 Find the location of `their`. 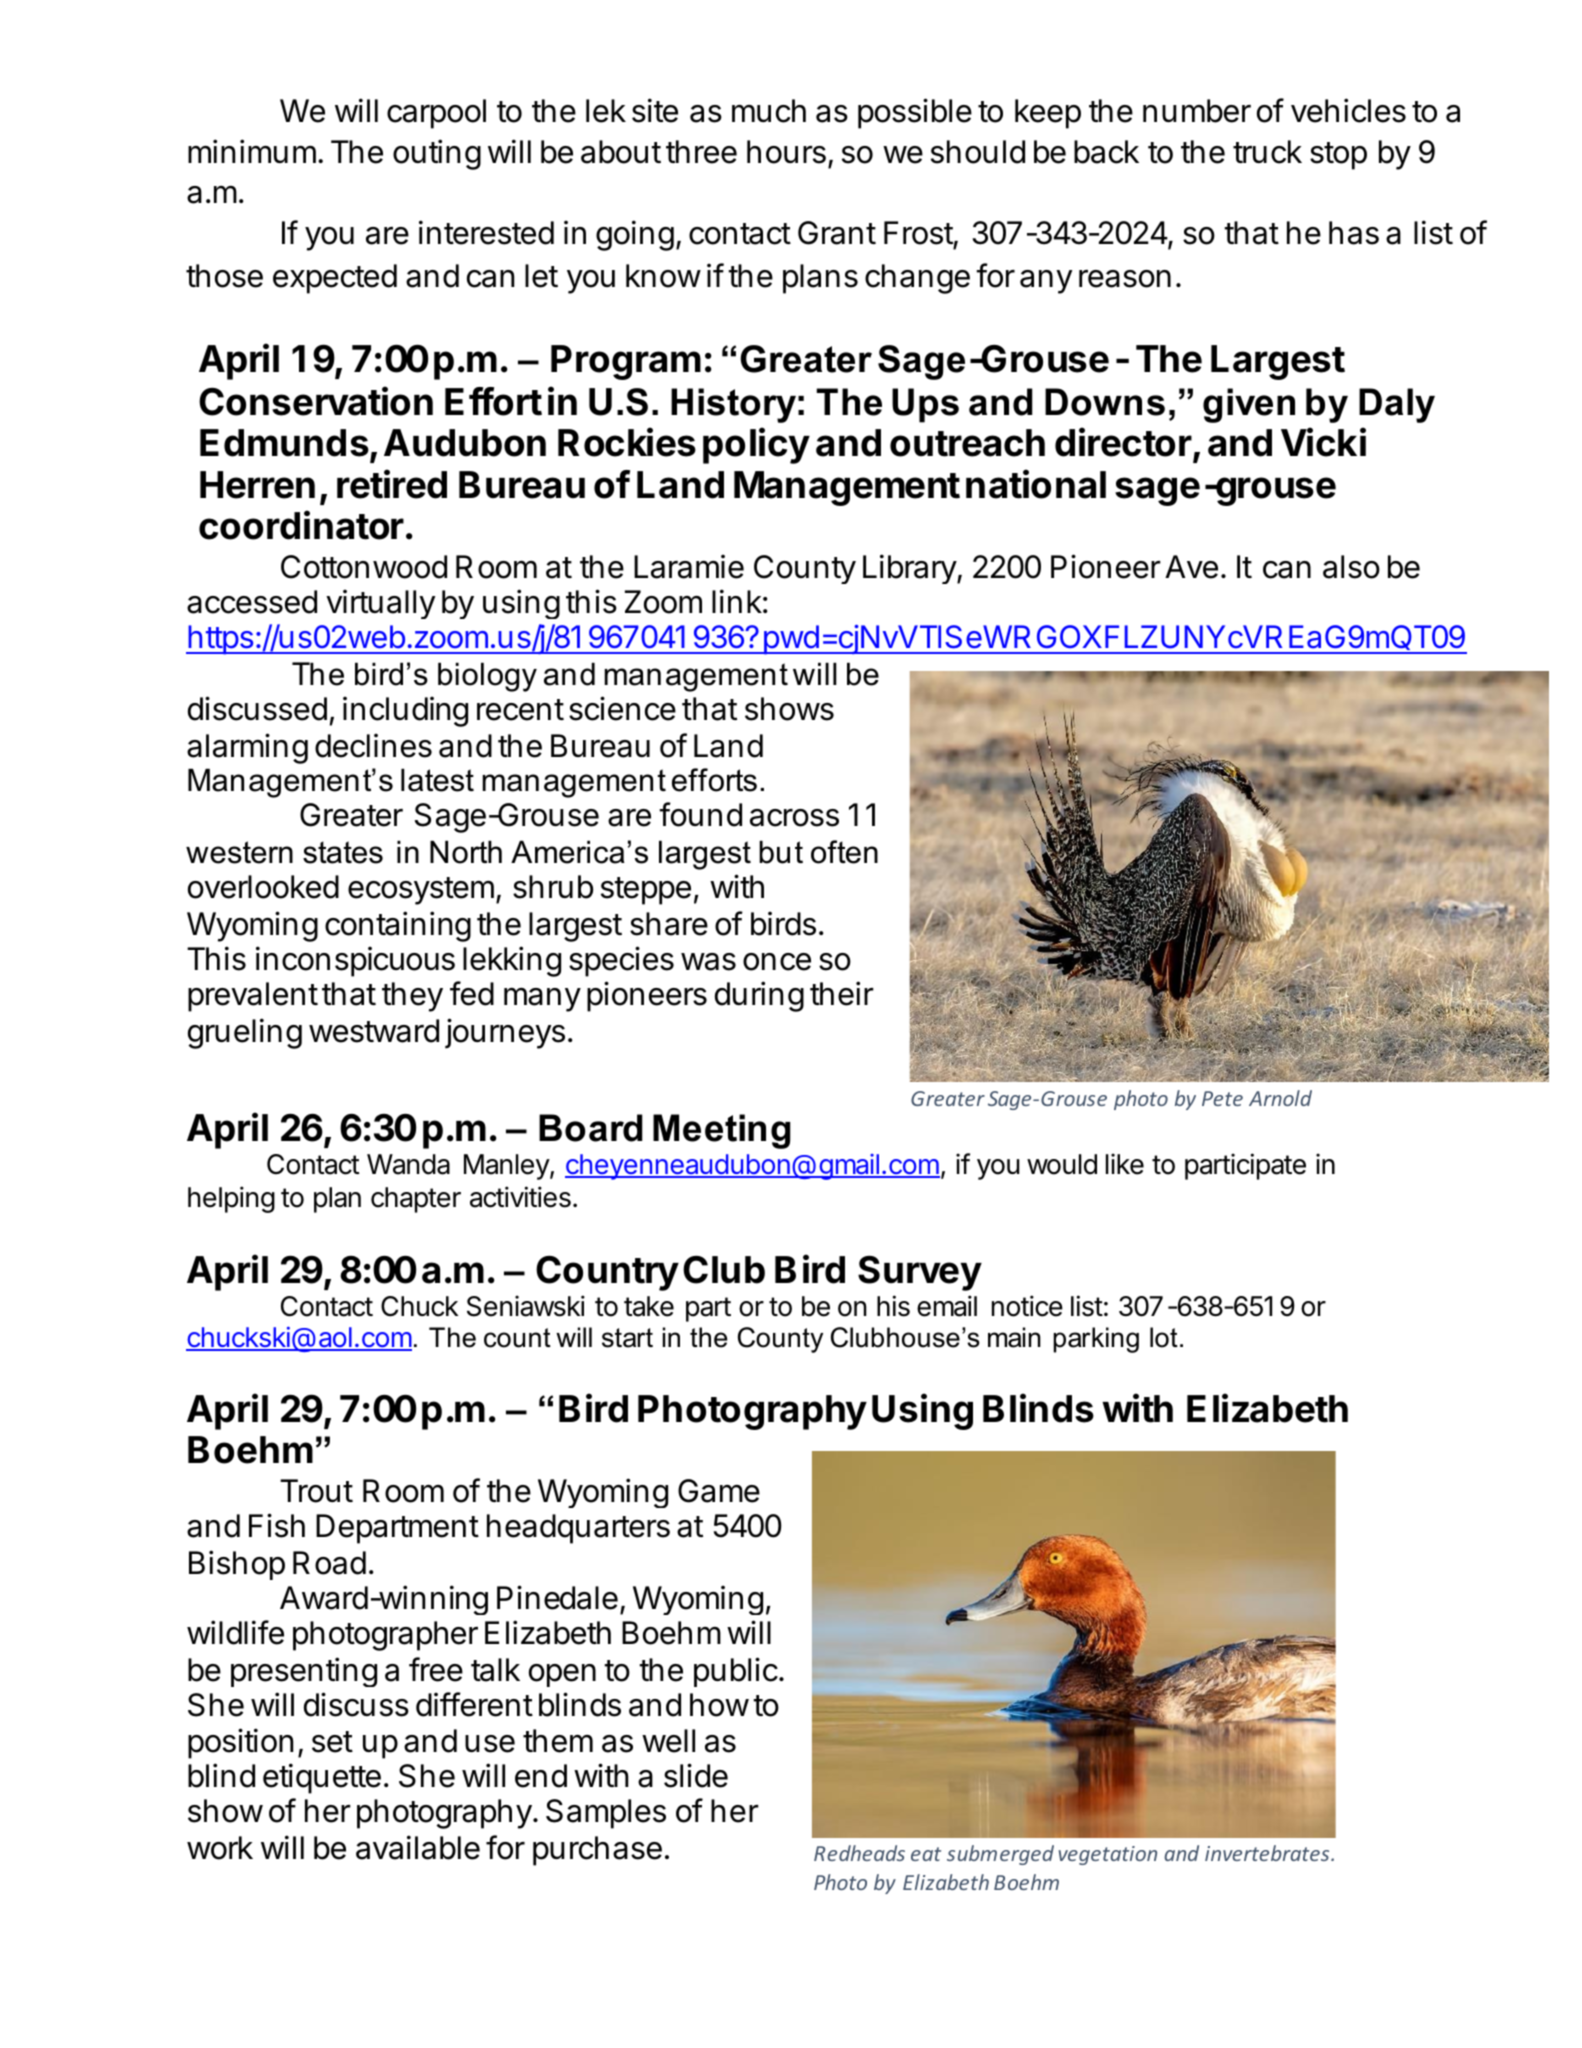

their is located at coordinates (842, 993).
